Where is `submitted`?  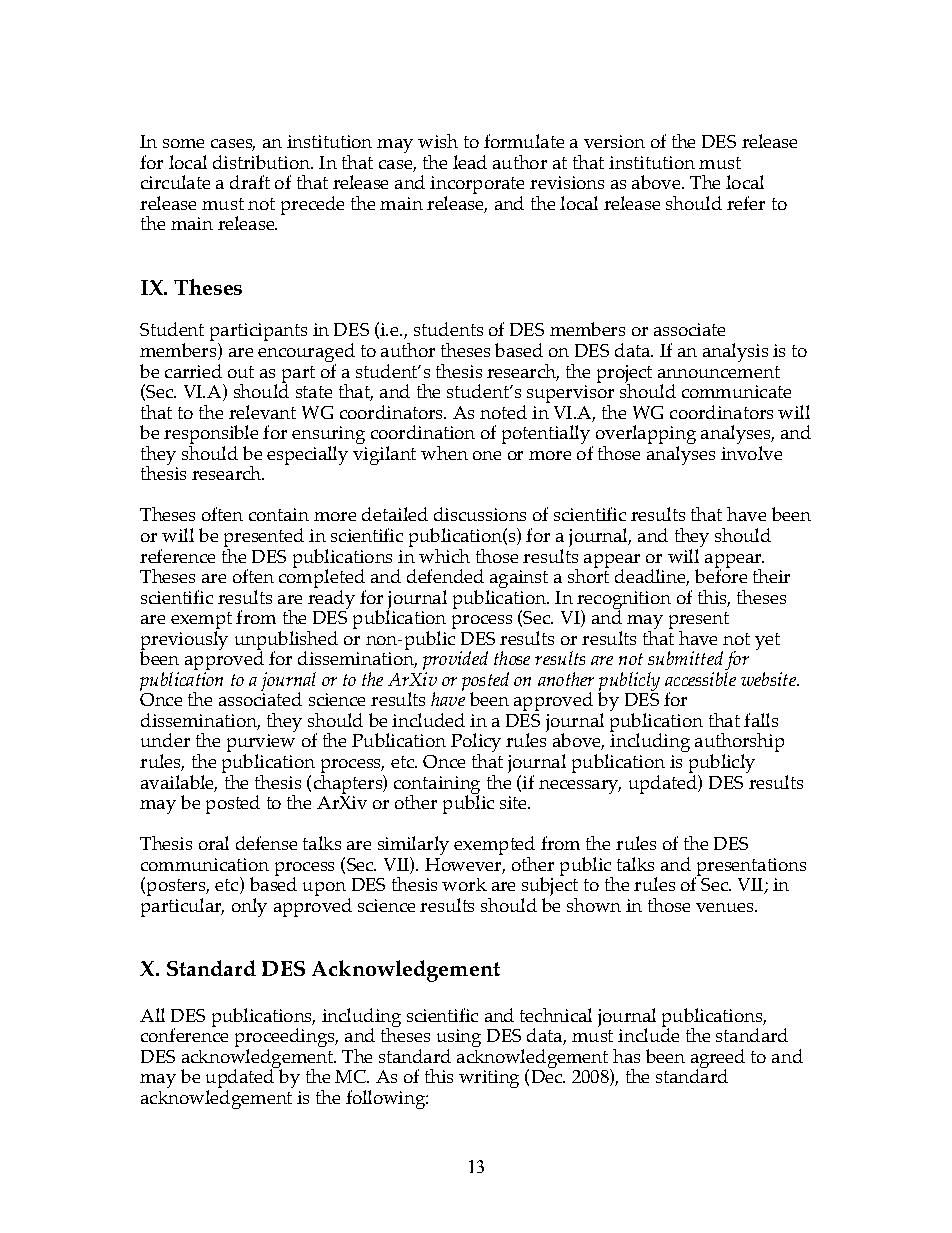 submitted is located at coordinates (685, 658).
